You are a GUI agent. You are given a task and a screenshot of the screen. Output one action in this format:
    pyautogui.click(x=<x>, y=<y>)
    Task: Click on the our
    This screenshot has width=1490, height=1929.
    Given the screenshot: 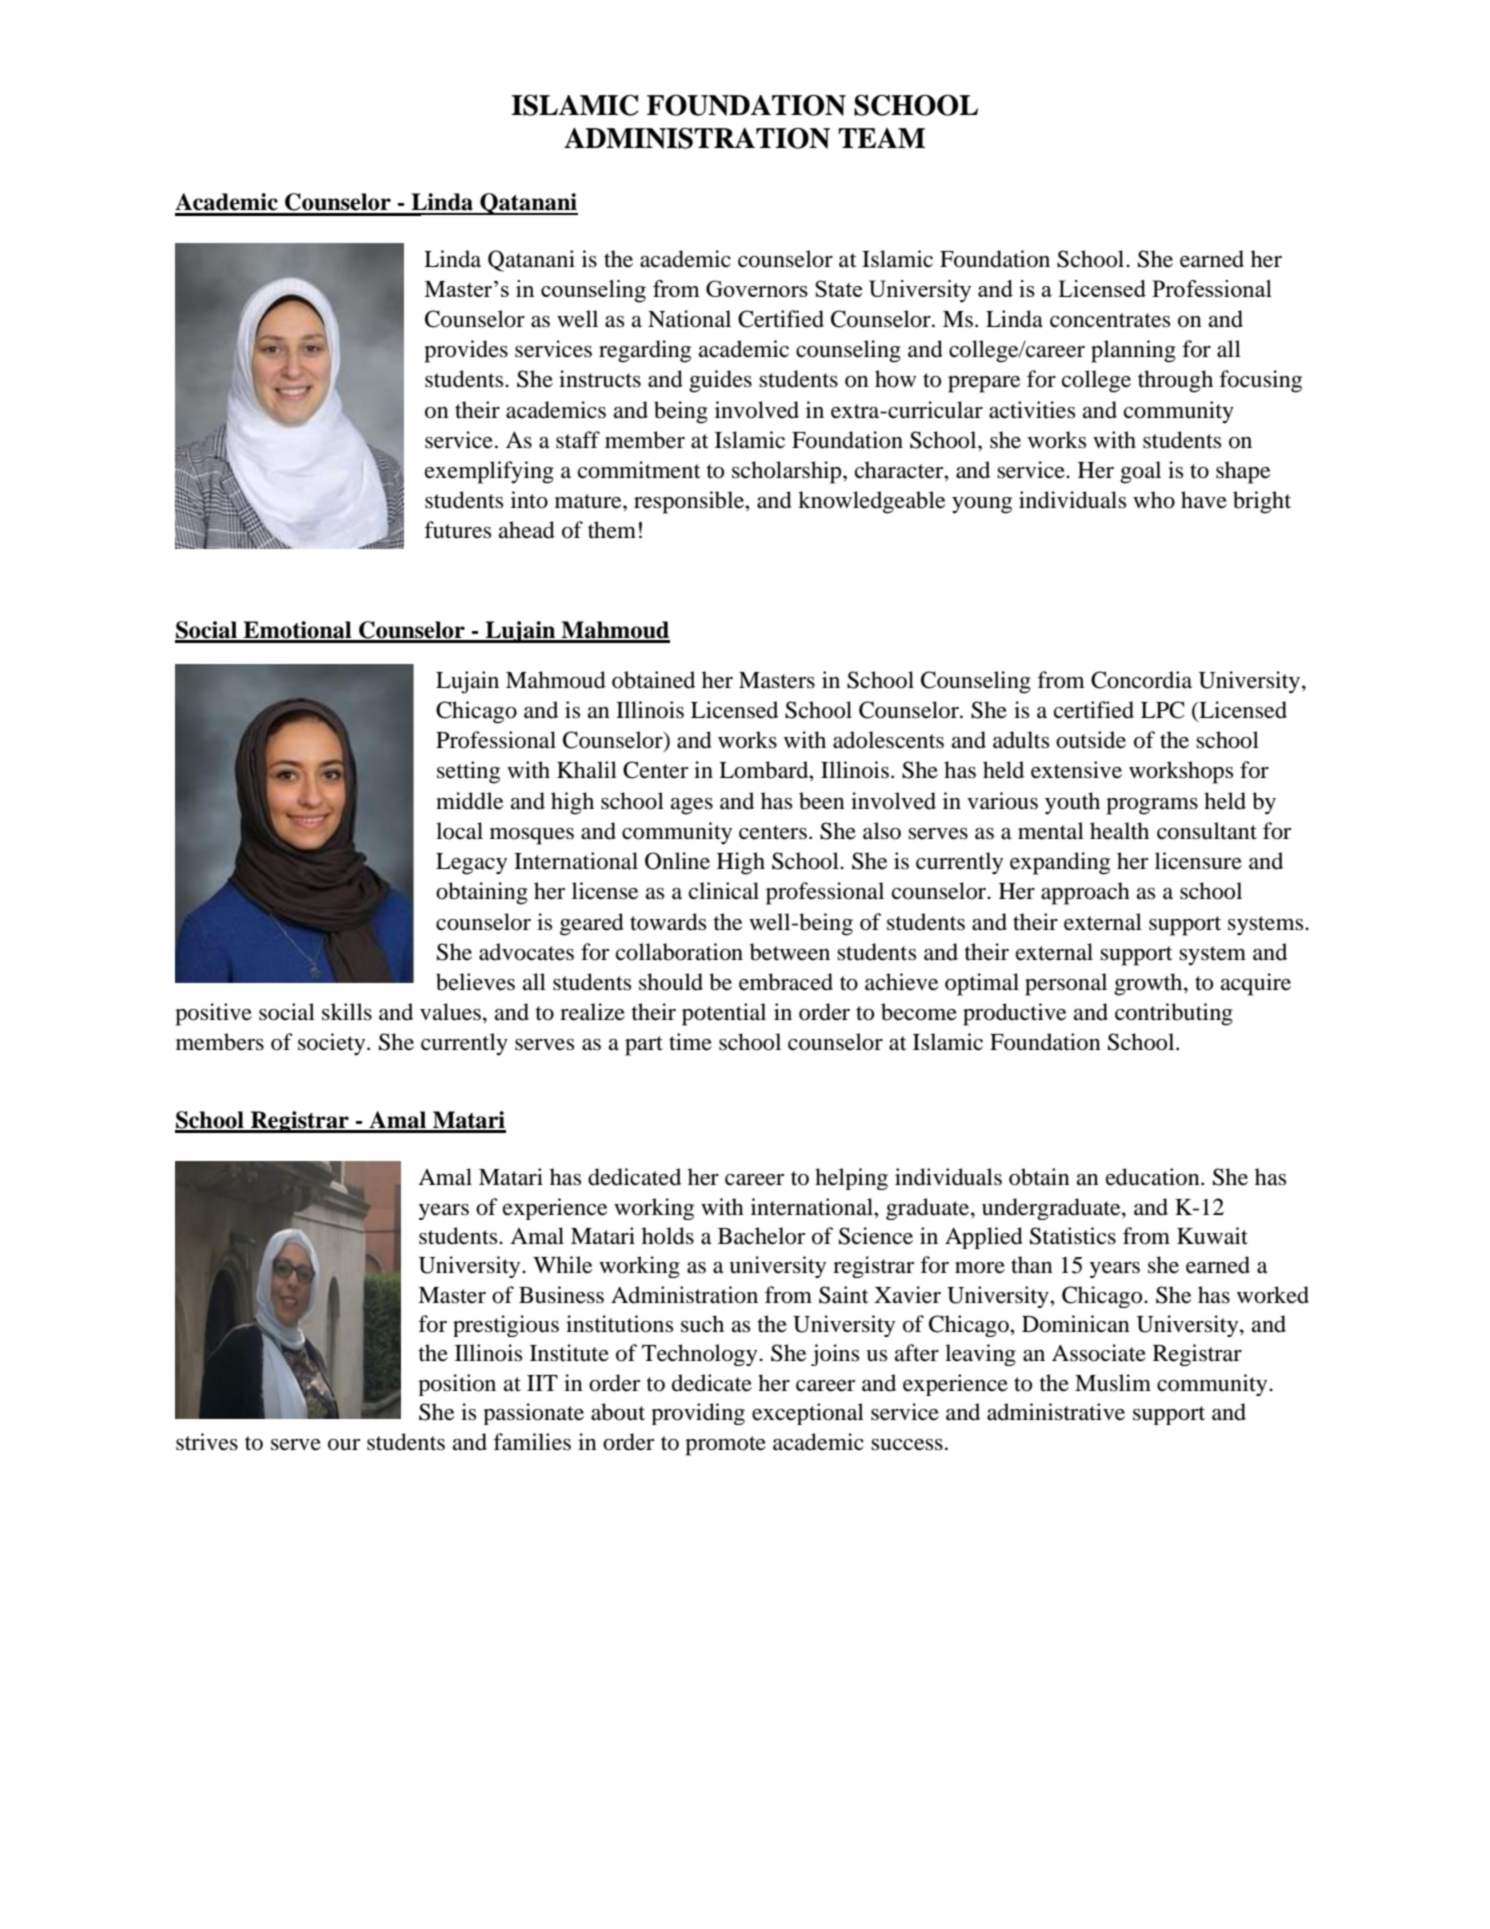 What is the action you would take?
    pyautogui.click(x=344, y=1445)
